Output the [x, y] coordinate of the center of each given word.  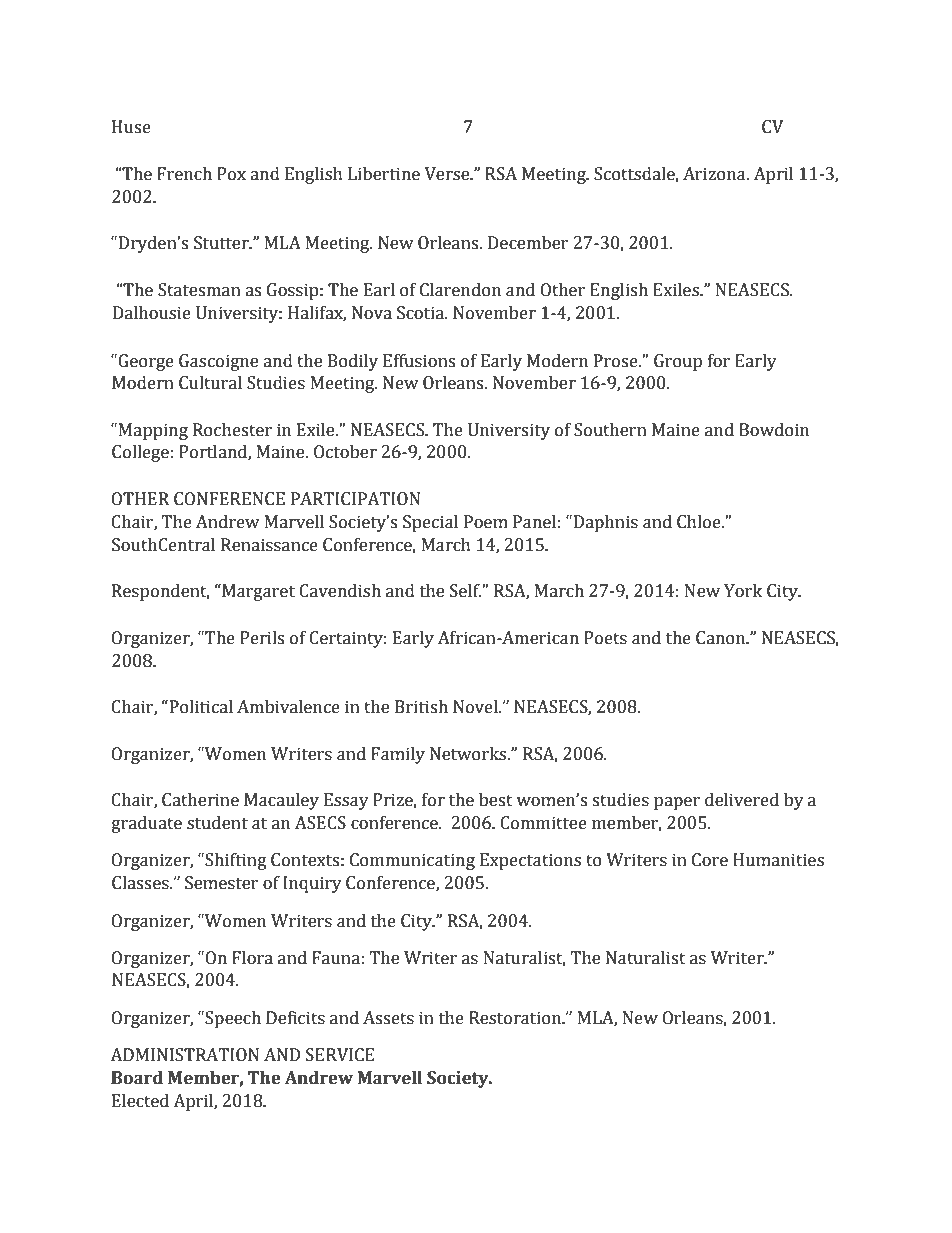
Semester [222, 883]
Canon [722, 638]
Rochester [232, 430]
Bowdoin [774, 430]
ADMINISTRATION [184, 1055]
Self [466, 591]
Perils [262, 638]
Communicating [412, 861]
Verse [448, 174]
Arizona [715, 174]
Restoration [516, 1018]
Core [710, 860]
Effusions [419, 361]
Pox [231, 174]
